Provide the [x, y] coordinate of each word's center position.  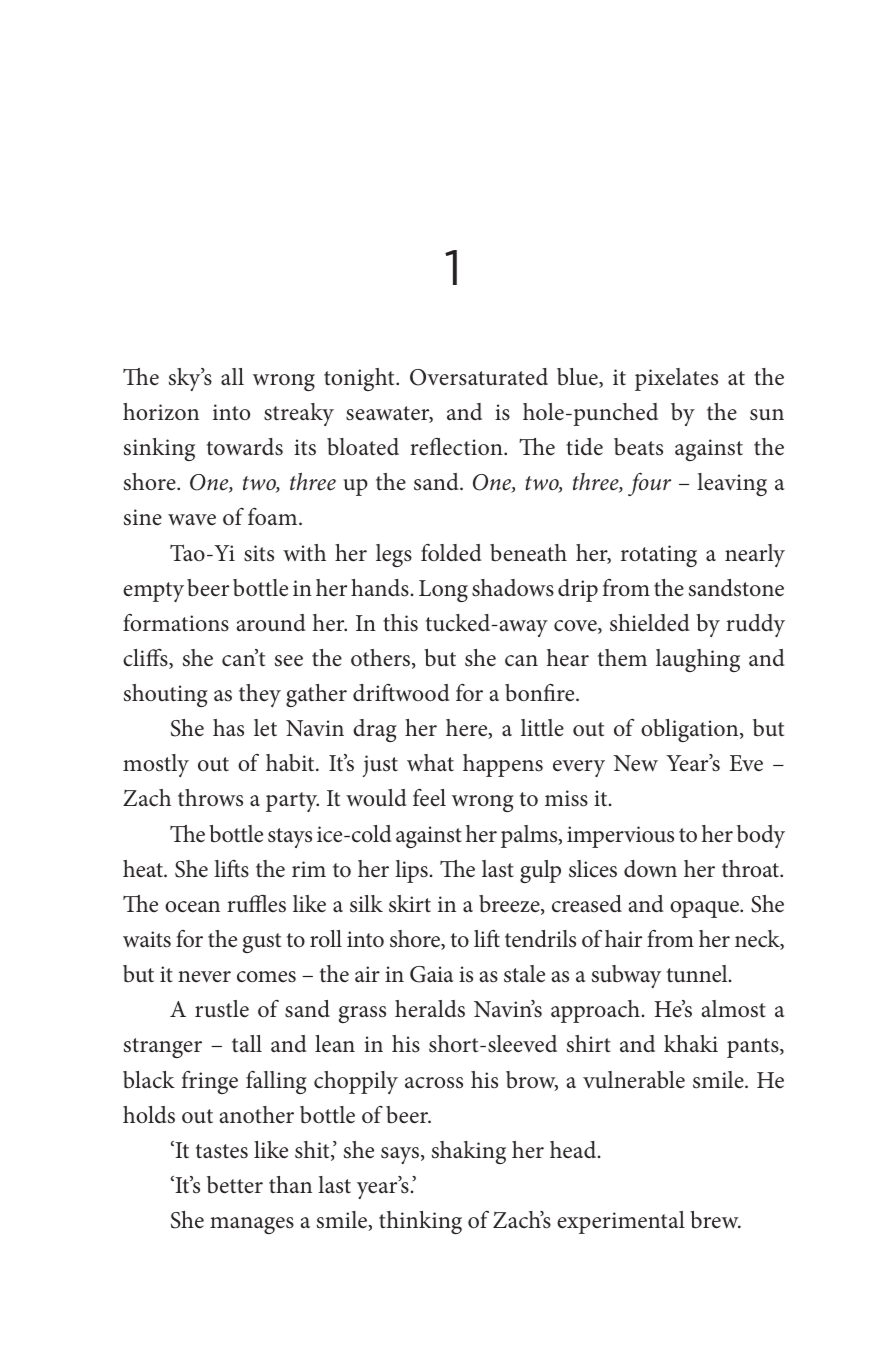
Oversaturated [479, 377]
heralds [430, 1009]
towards [245, 447]
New [636, 763]
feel [429, 797]
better [235, 1185]
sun [767, 415]
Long [443, 591]
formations [176, 623]
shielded [650, 623]
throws [210, 798]
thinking [420, 1222]
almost [733, 1009]
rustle [222, 1009]
